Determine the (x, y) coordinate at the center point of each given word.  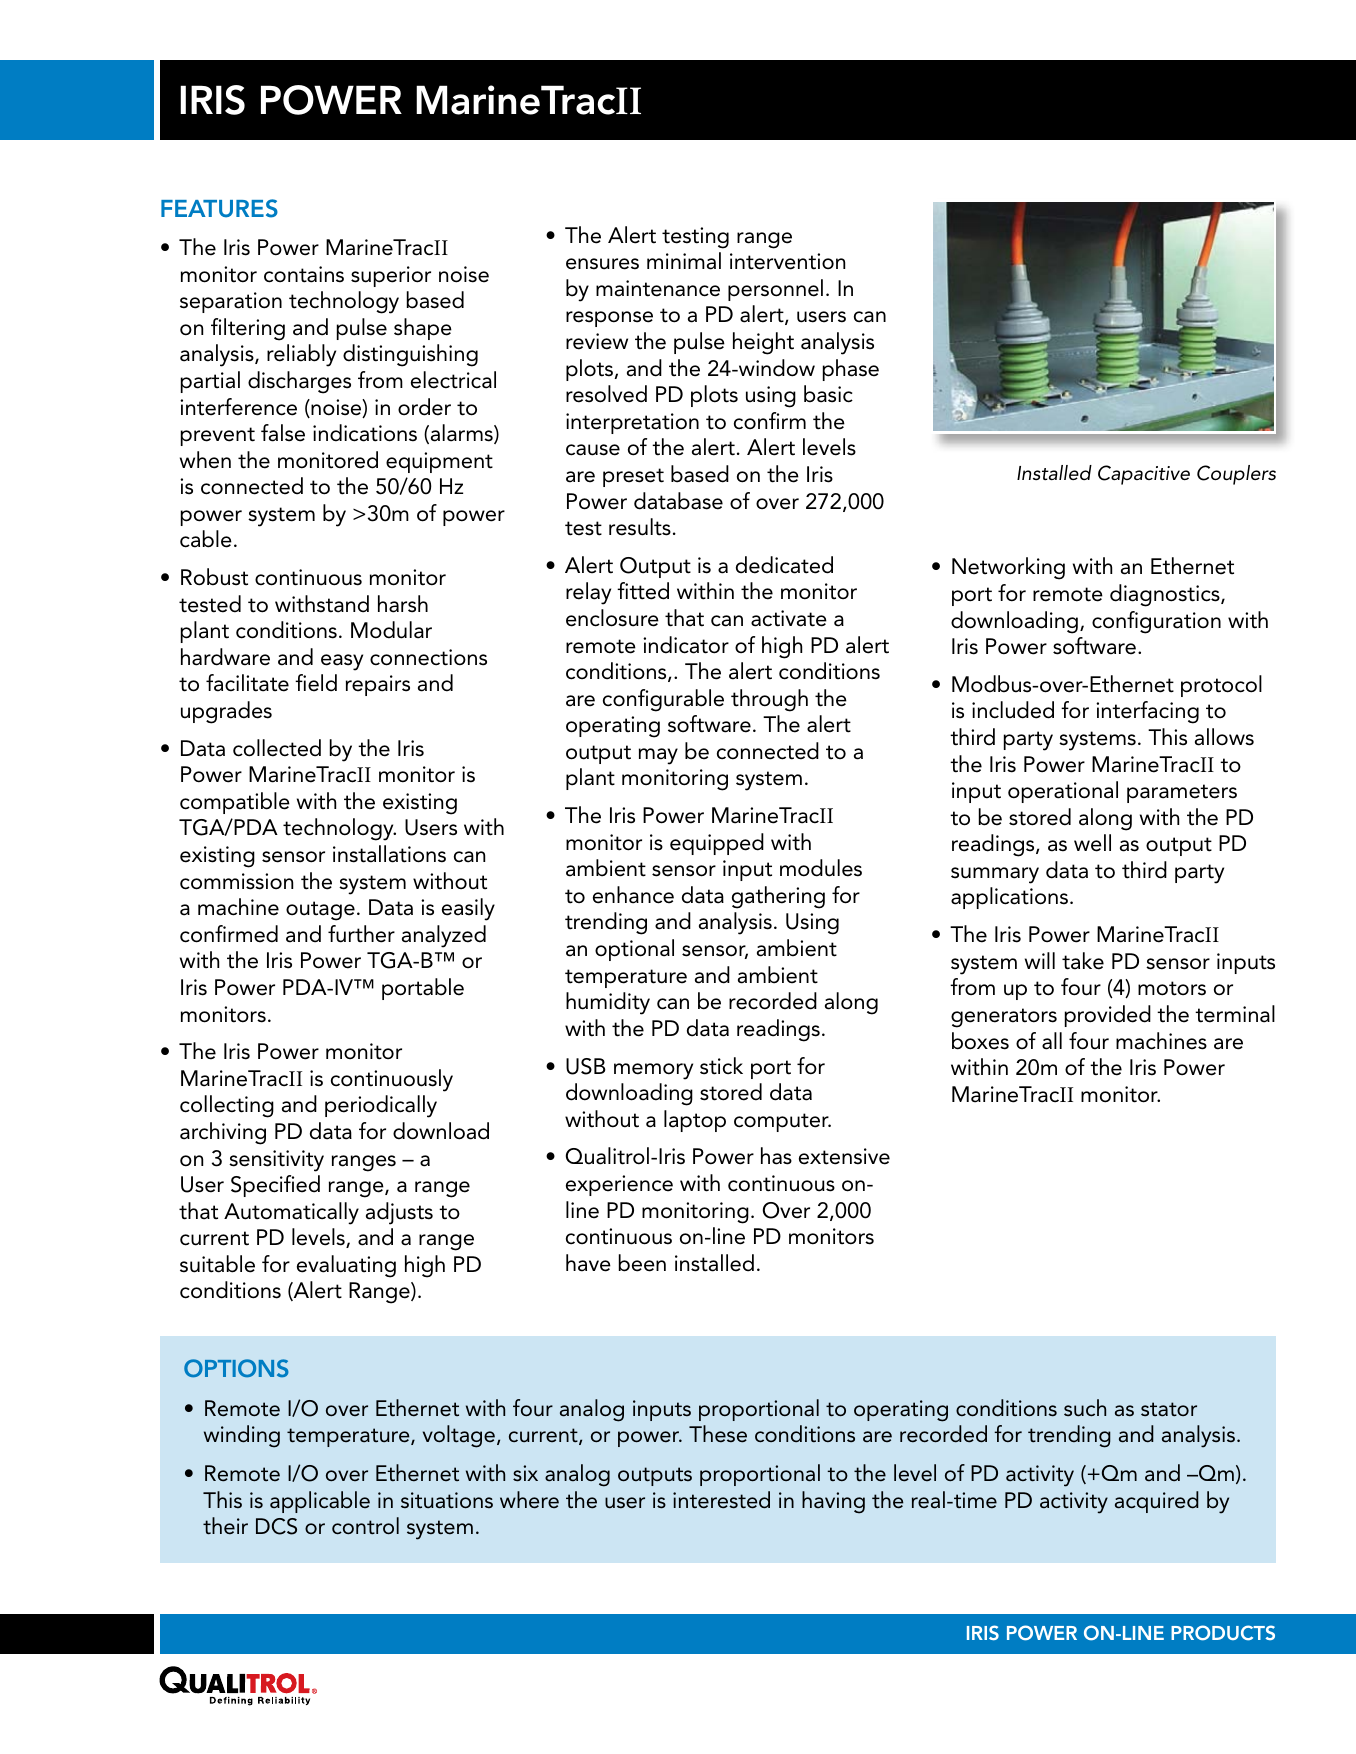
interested (721, 1500)
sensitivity (276, 1161)
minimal (684, 261)
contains (304, 274)
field (316, 683)
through (769, 700)
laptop (695, 1121)
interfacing (1147, 712)
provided (1108, 1016)
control (365, 1526)
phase (851, 370)
